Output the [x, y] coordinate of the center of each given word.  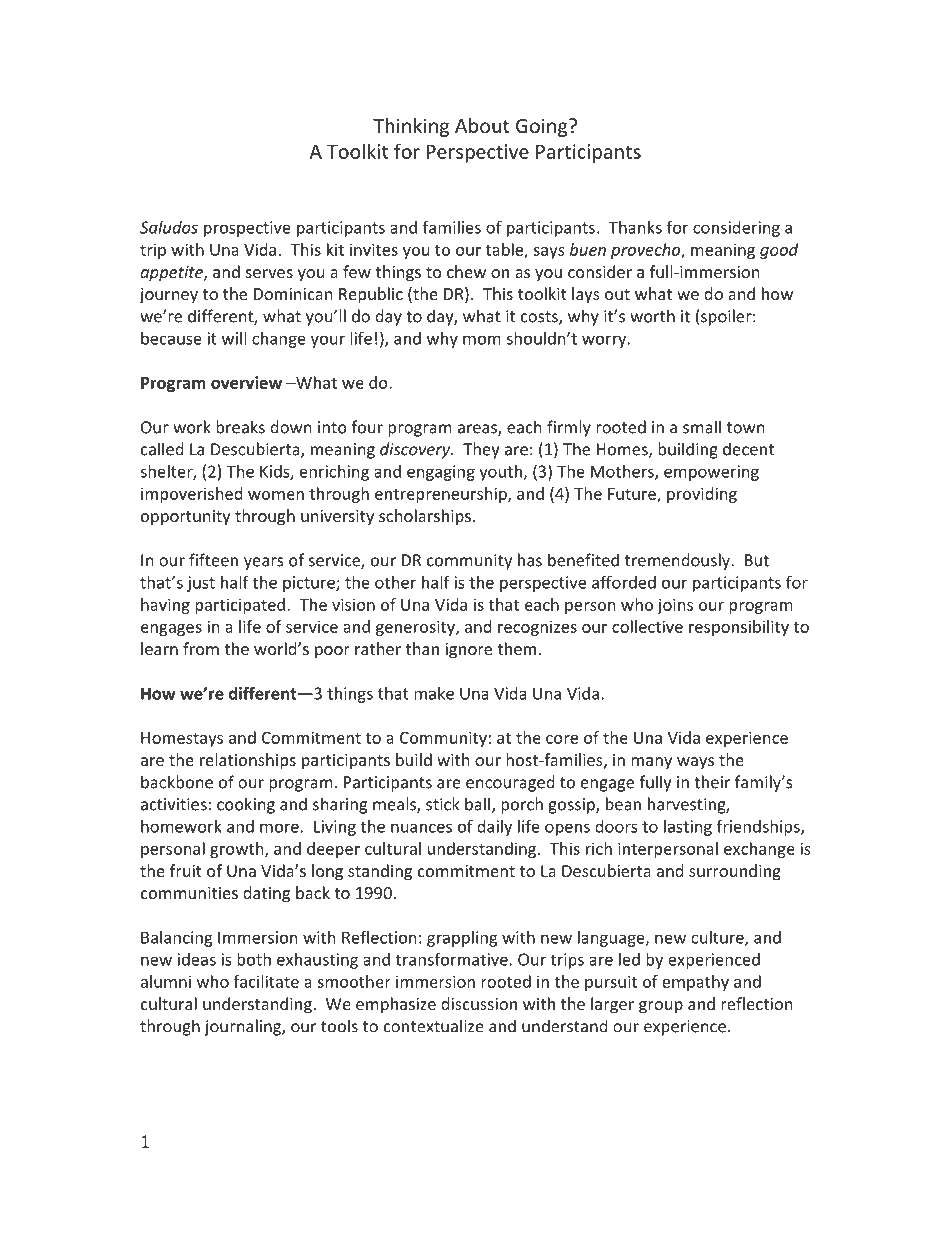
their [712, 782]
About [482, 125]
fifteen [213, 560]
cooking [246, 805]
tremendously [678, 561]
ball [477, 804]
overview [246, 382]
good [779, 251]
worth [652, 316]
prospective [247, 229]
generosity [416, 628]
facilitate [266, 981]
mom [482, 340]
